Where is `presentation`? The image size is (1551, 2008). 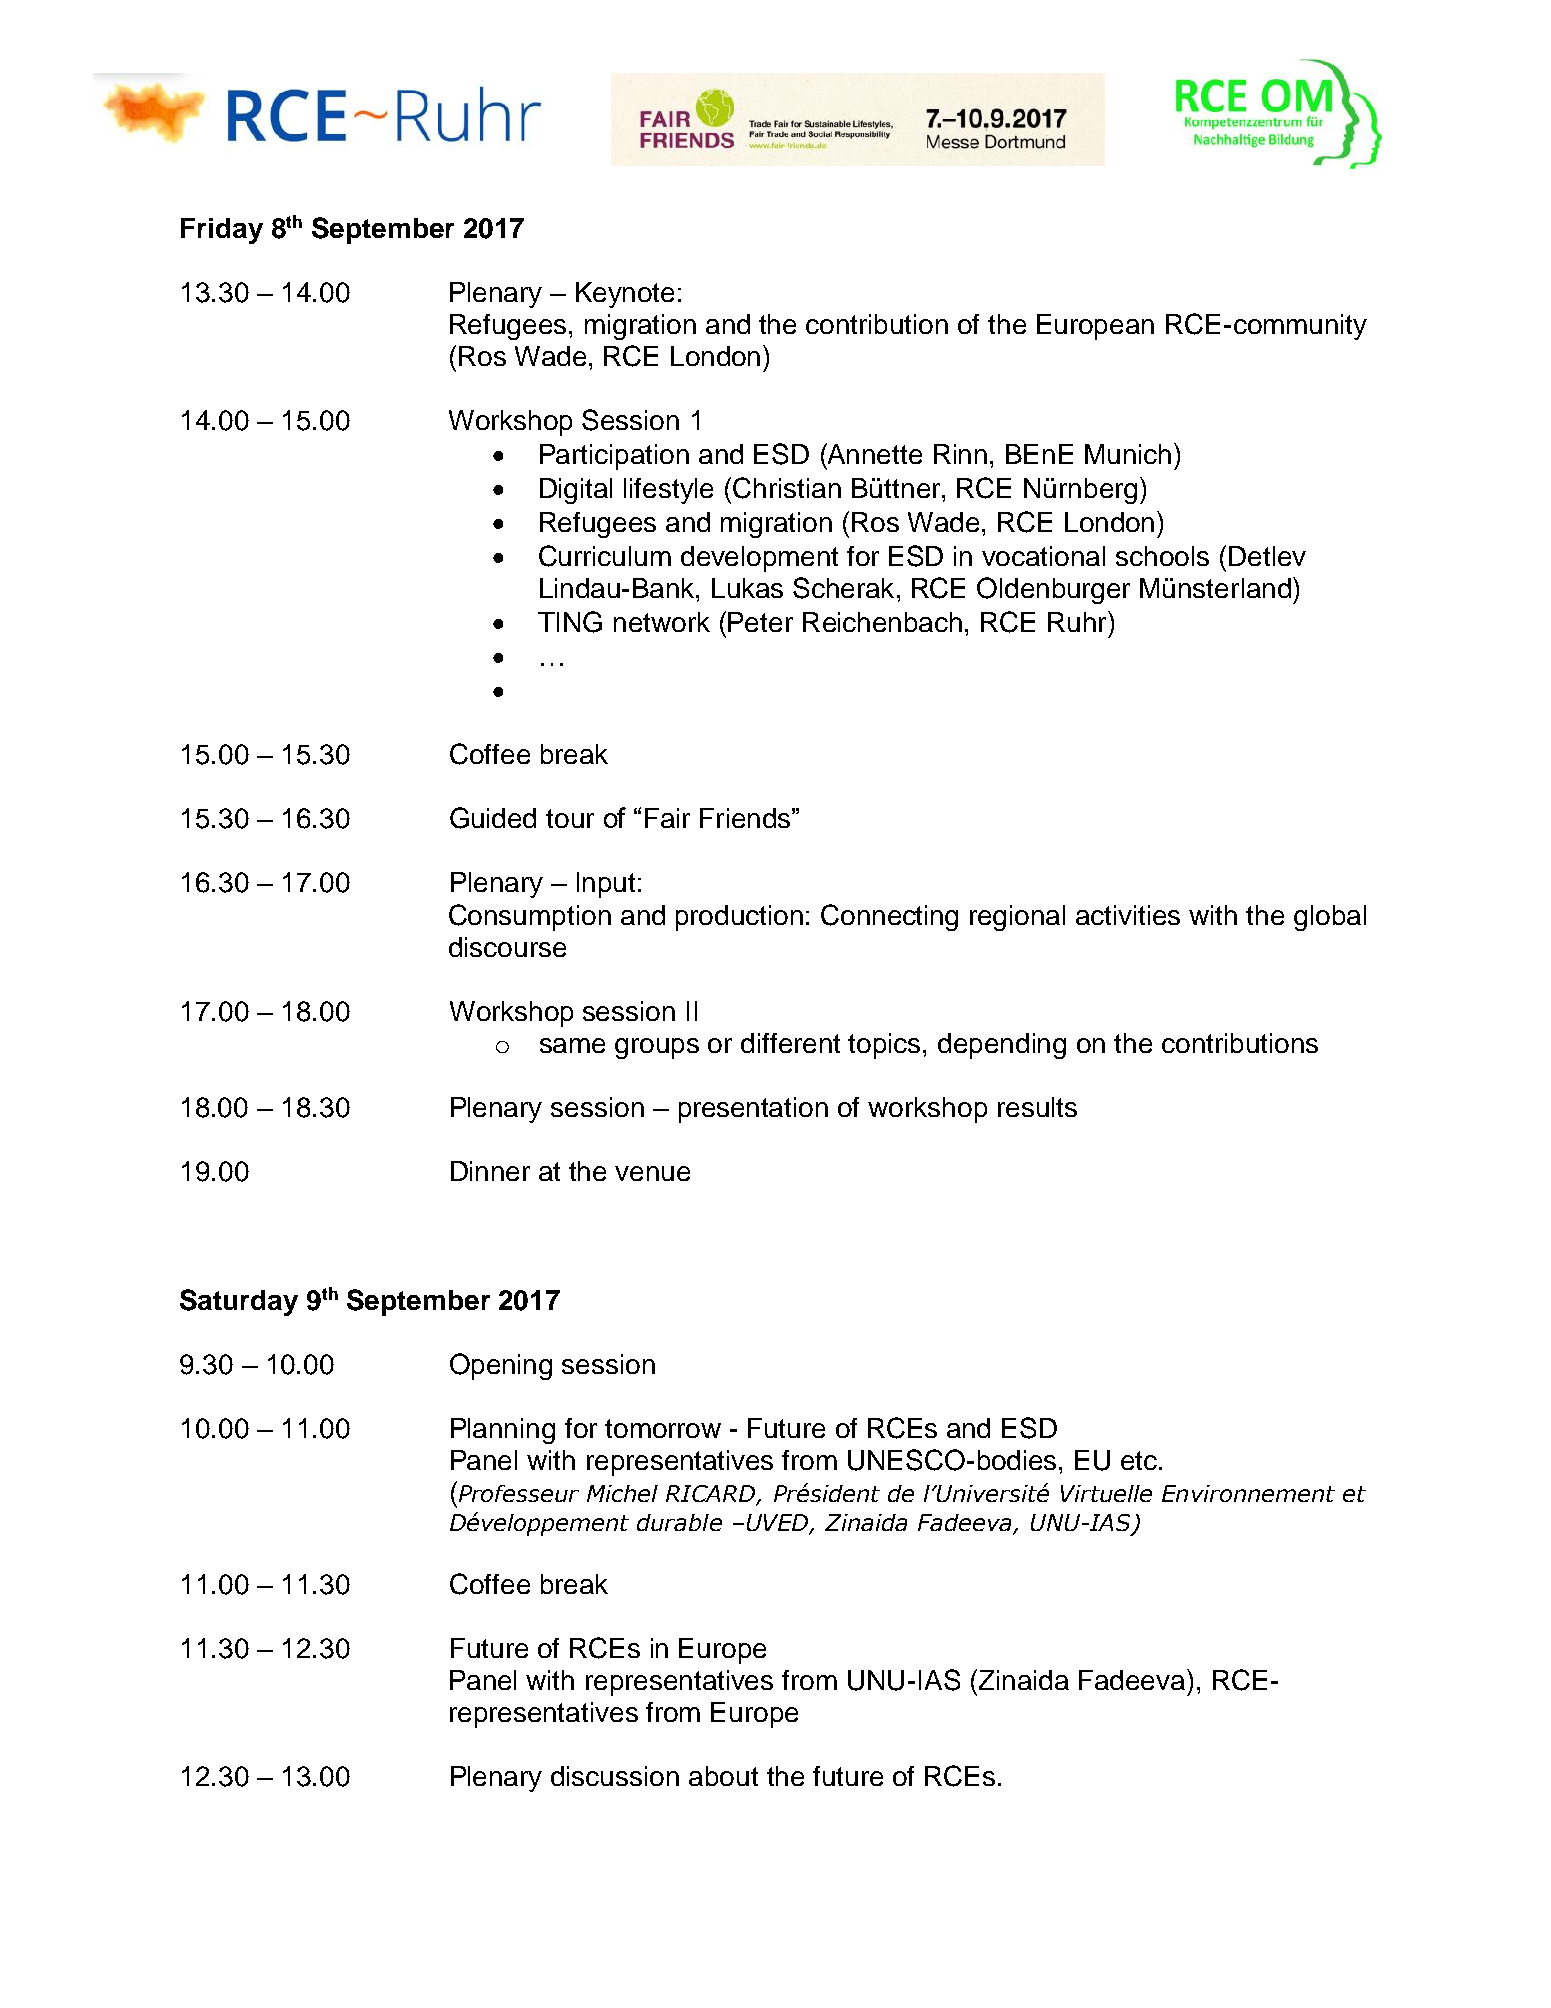 presentation is located at coordinates (753, 1110).
